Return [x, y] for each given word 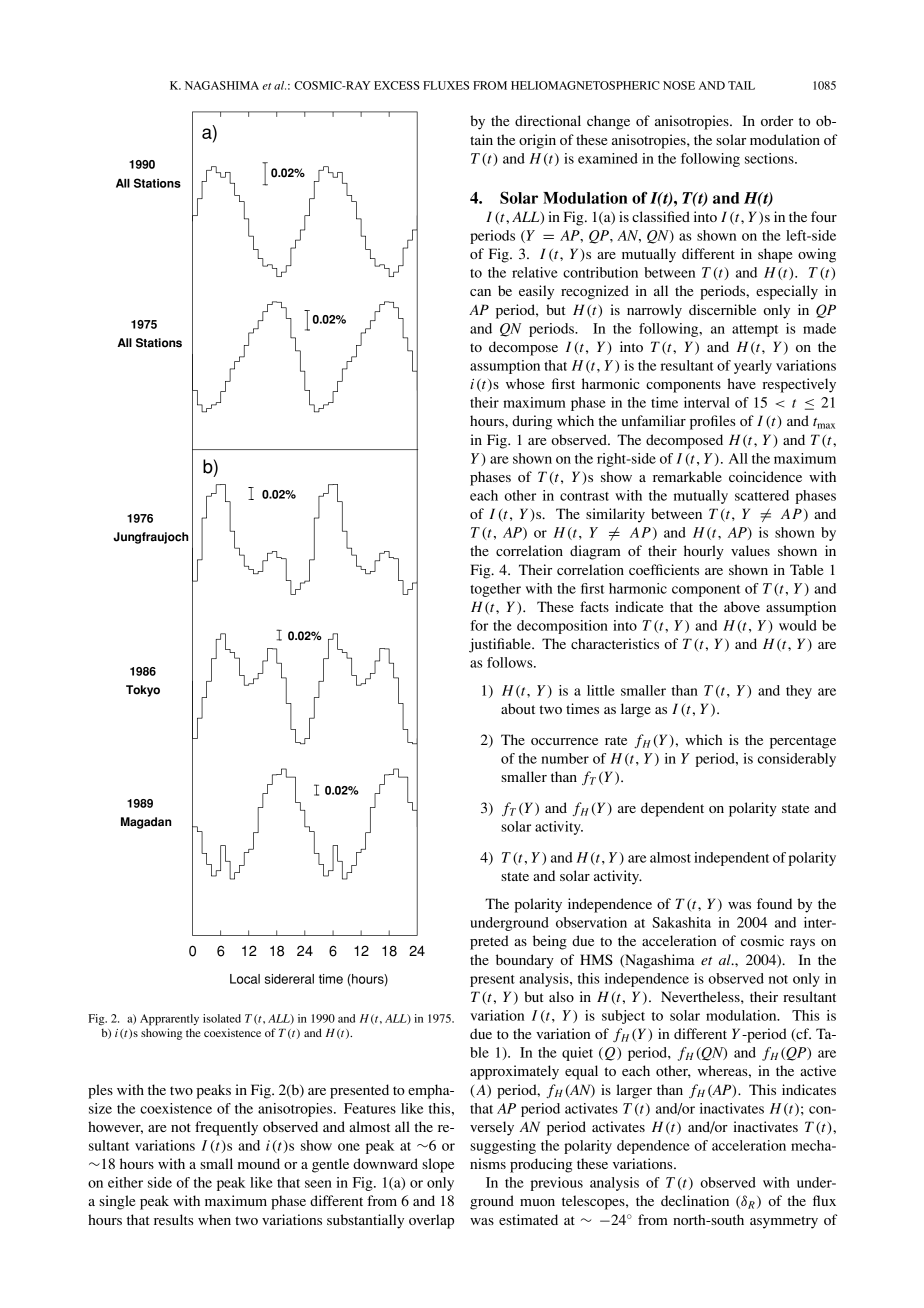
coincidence [765, 476]
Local [245, 979]
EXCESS [397, 85]
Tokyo [143, 691]
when [214, 1219]
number [565, 758]
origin [537, 141]
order [777, 120]
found [774, 903]
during [532, 422]
